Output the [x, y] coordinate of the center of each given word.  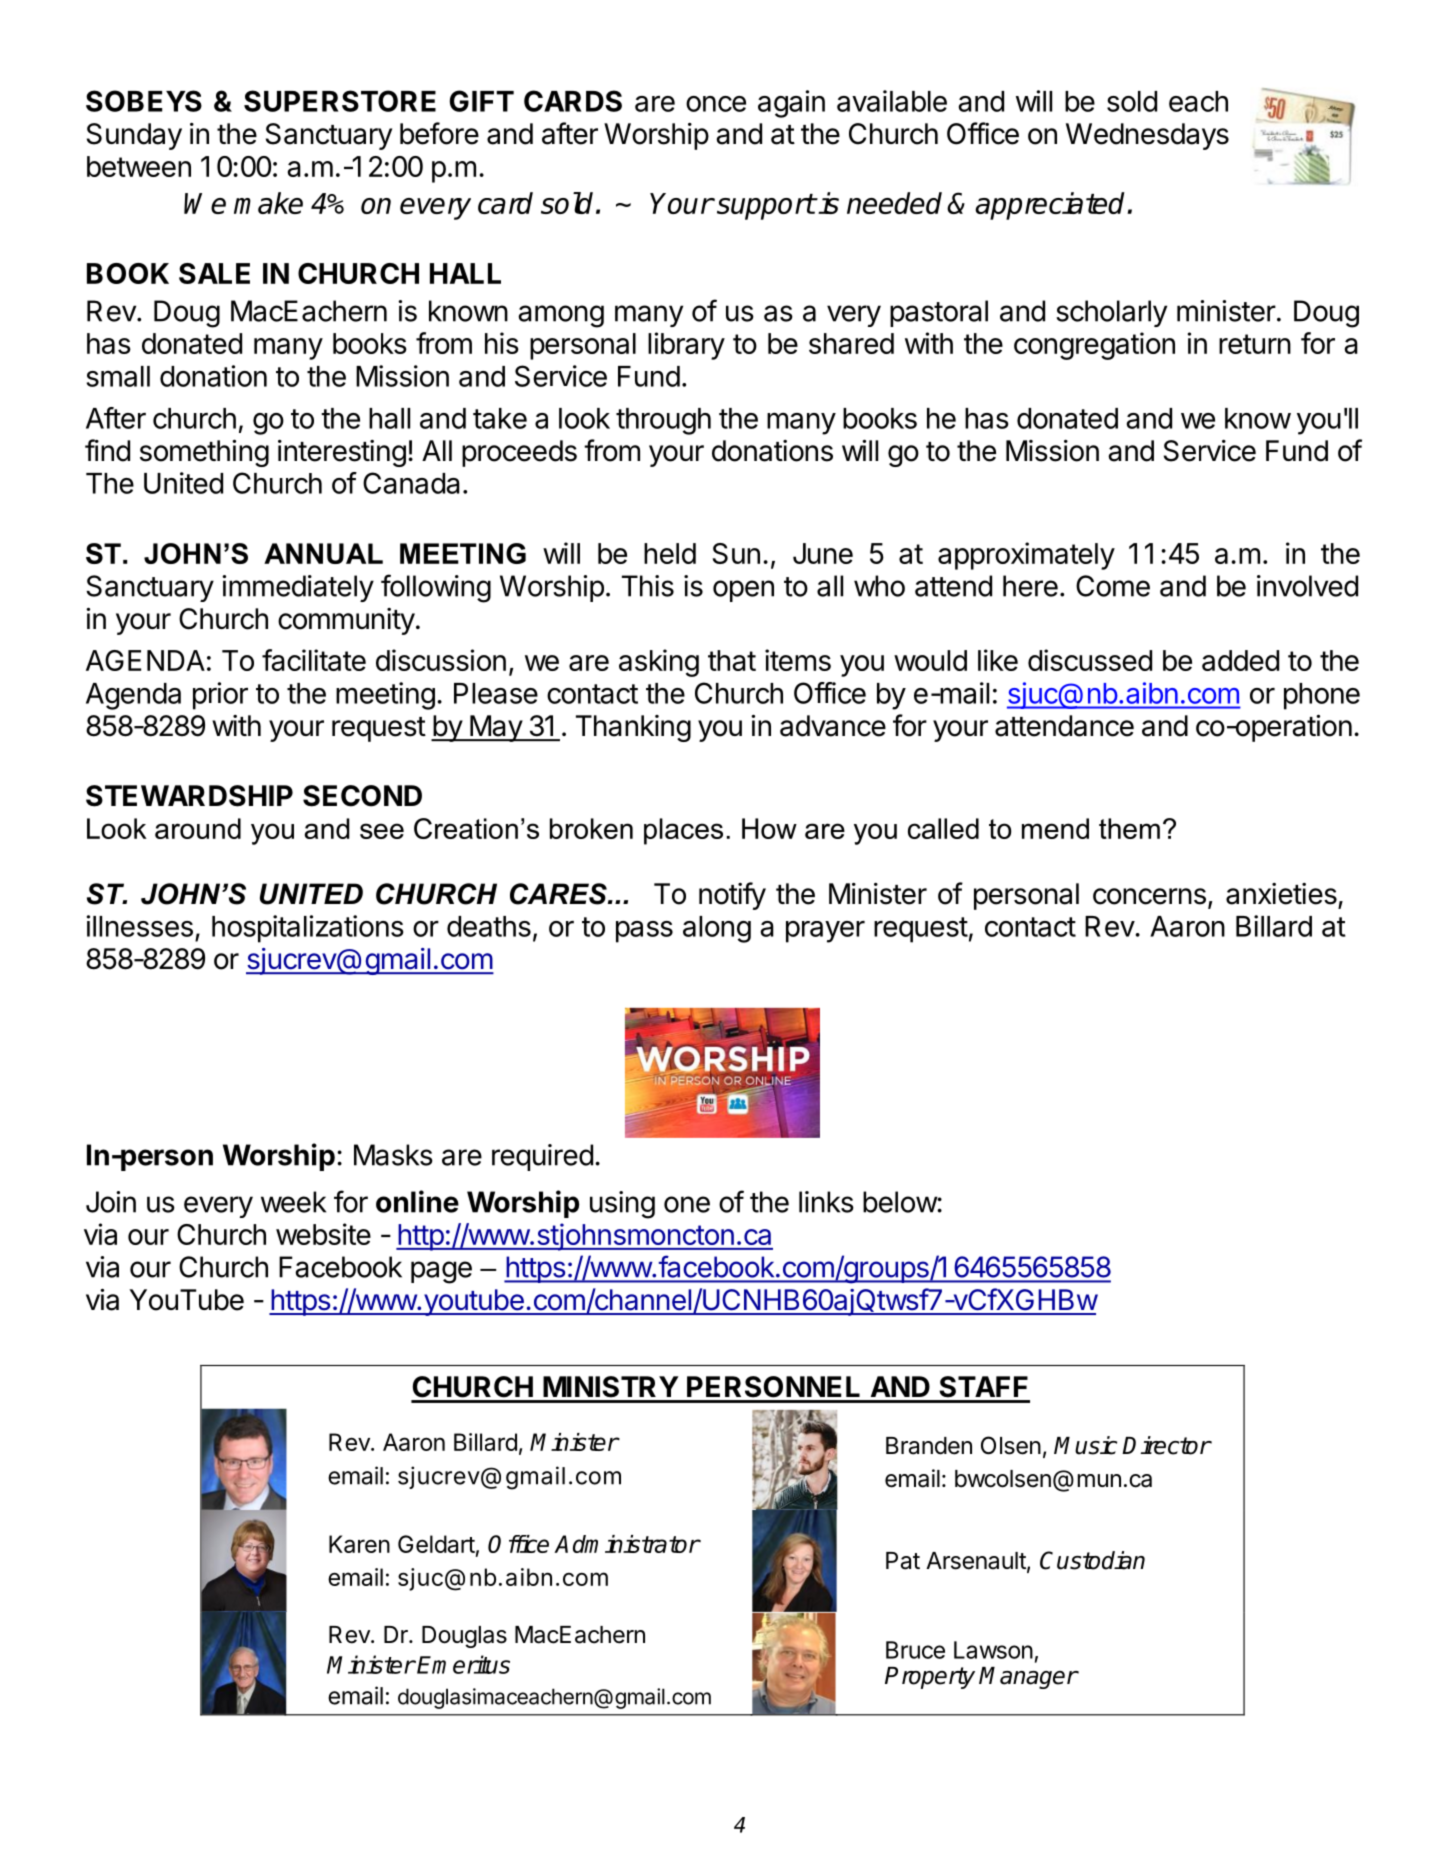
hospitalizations [308, 929]
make [268, 203]
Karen [359, 1544]
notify [732, 896]
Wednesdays [1147, 136]
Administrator [627, 1544]
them [1129, 828]
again [791, 104]
